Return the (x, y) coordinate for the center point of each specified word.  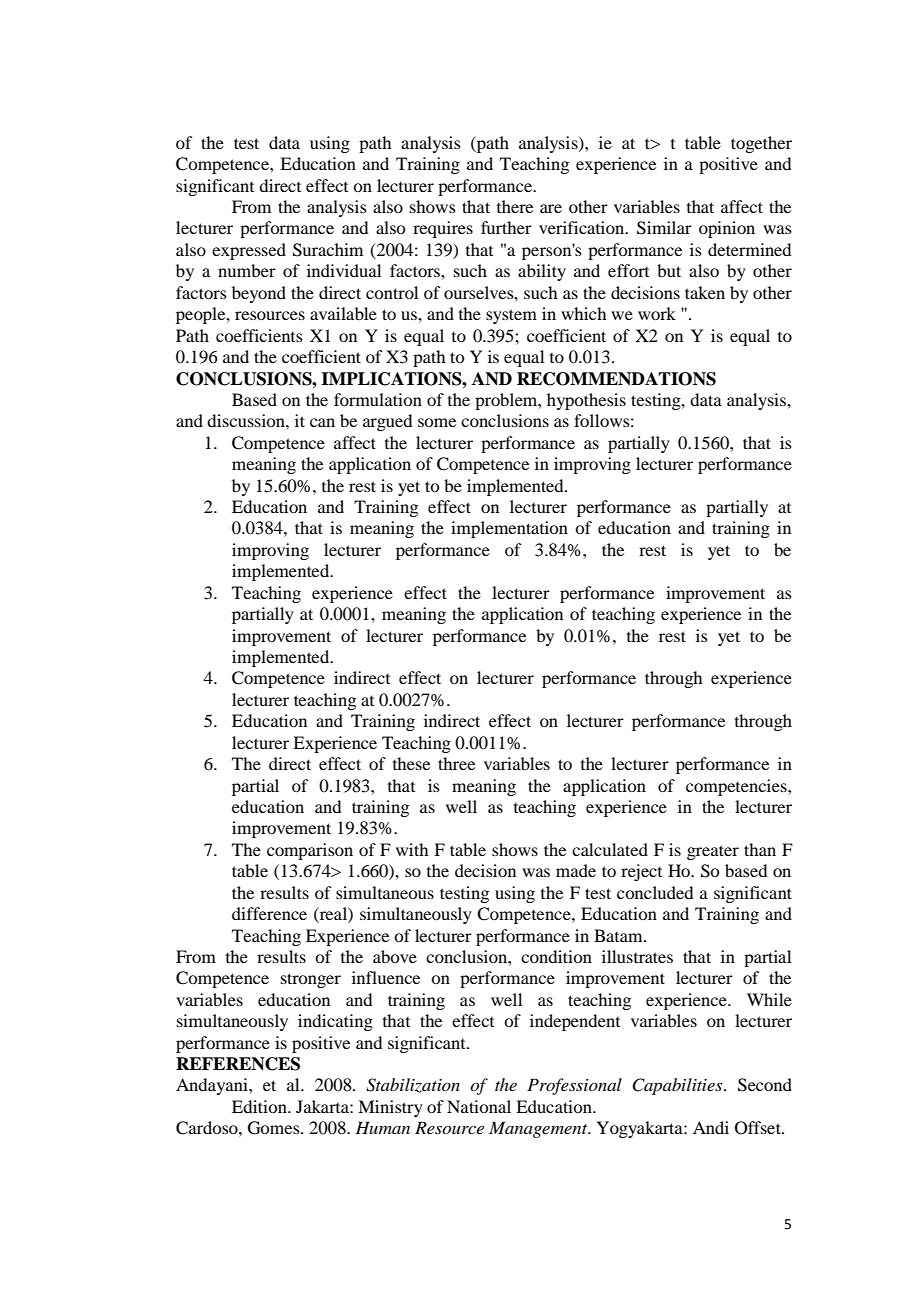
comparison (310, 851)
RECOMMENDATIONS (616, 379)
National (479, 1106)
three (456, 763)
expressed (249, 251)
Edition (260, 1106)
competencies (737, 787)
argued (387, 422)
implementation (509, 529)
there (515, 206)
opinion (727, 229)
